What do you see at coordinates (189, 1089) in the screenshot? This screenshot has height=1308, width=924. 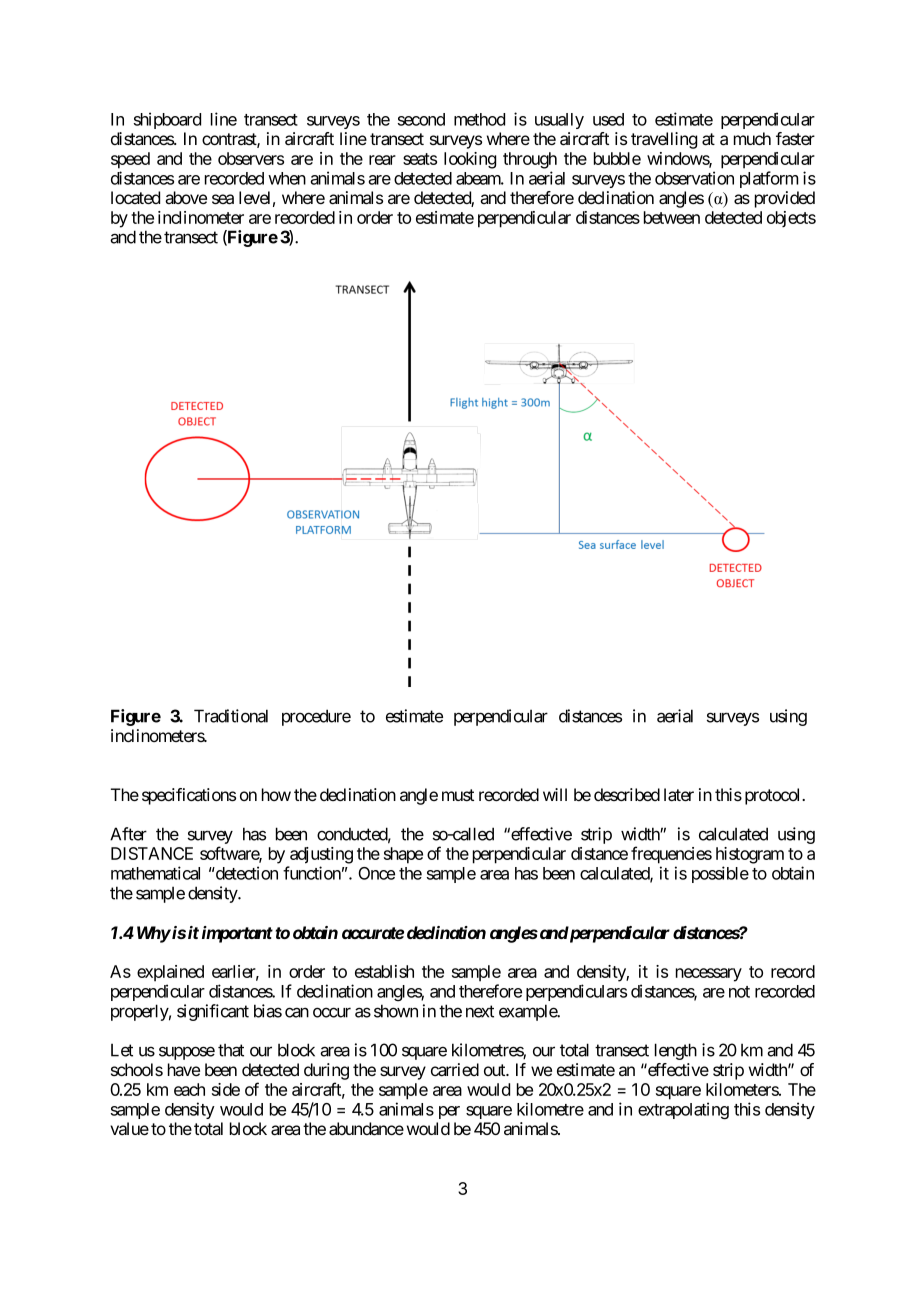 I see `each` at bounding box center [189, 1089].
